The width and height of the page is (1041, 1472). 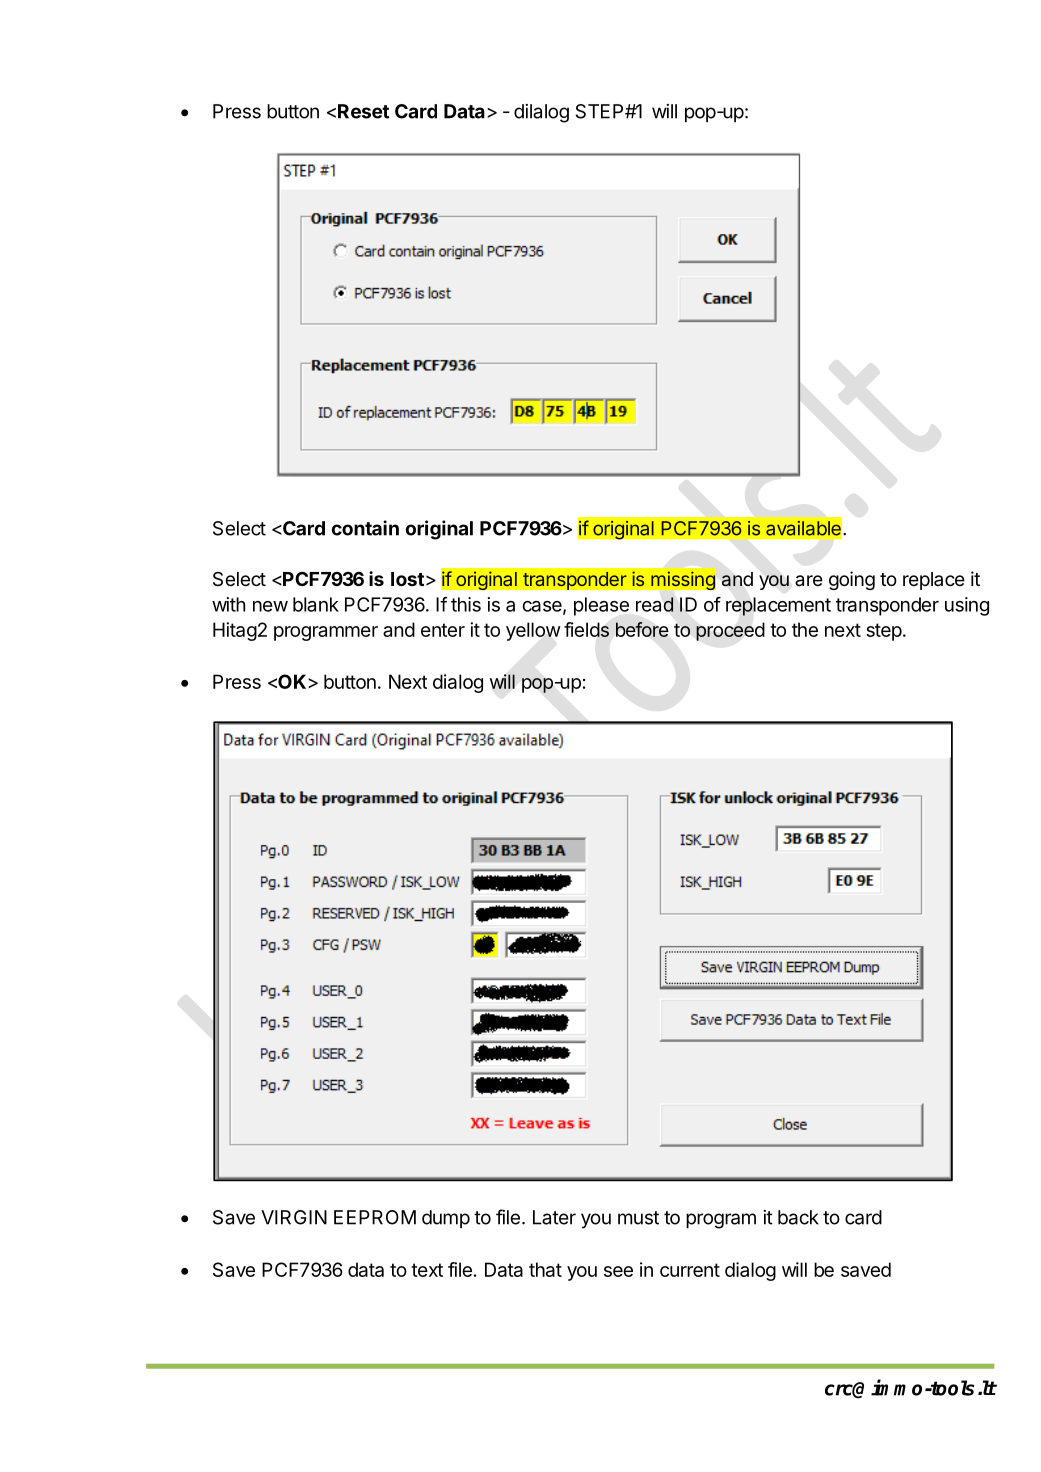 What do you see at coordinates (852, 580) in the page?
I see `going` at bounding box center [852, 580].
